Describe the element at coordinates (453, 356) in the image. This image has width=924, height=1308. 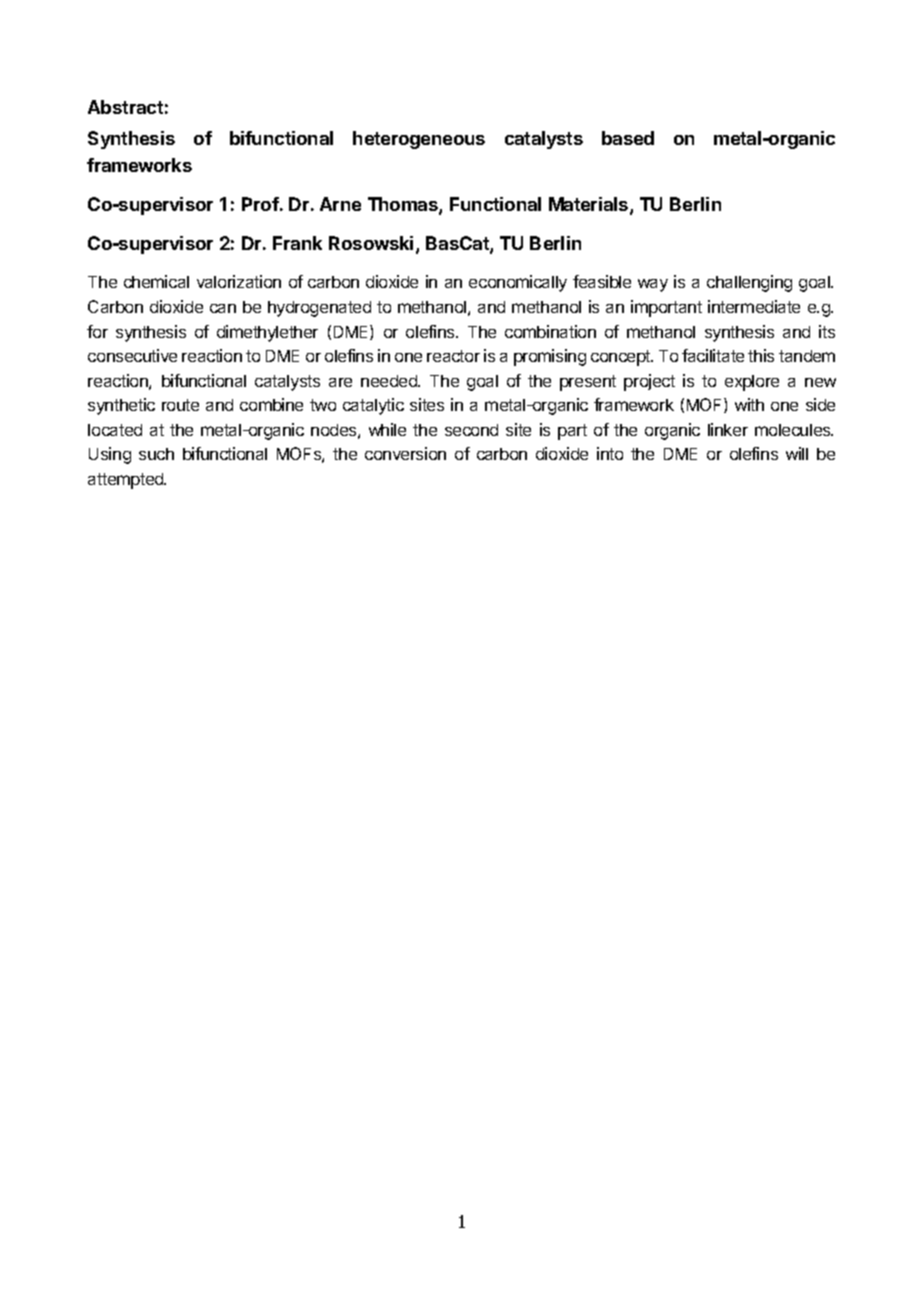
I see `reactor` at that location.
